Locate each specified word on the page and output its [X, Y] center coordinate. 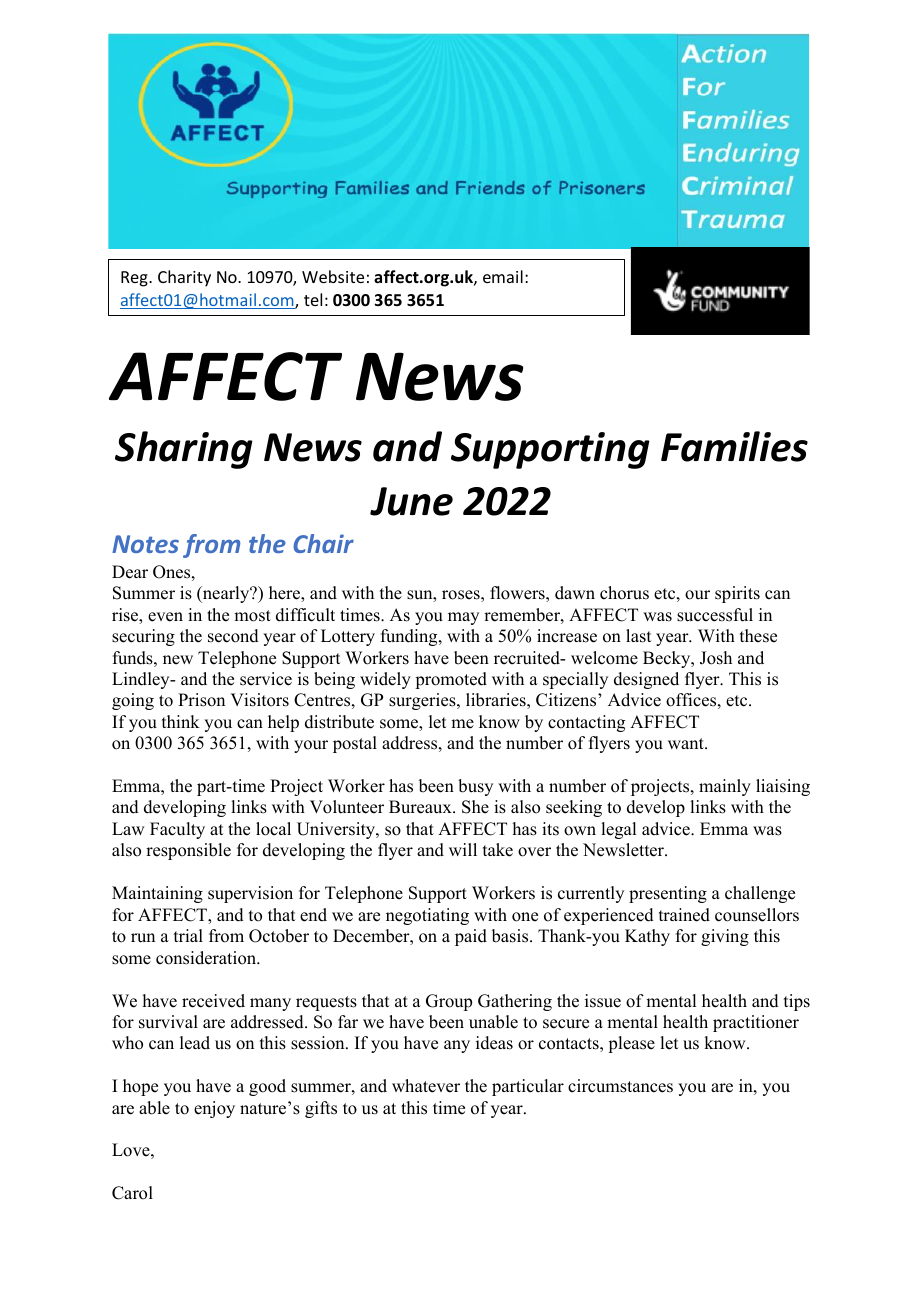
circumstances [620, 1086]
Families [734, 446]
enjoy [214, 1109]
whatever [426, 1086]
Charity [184, 278]
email [503, 276]
